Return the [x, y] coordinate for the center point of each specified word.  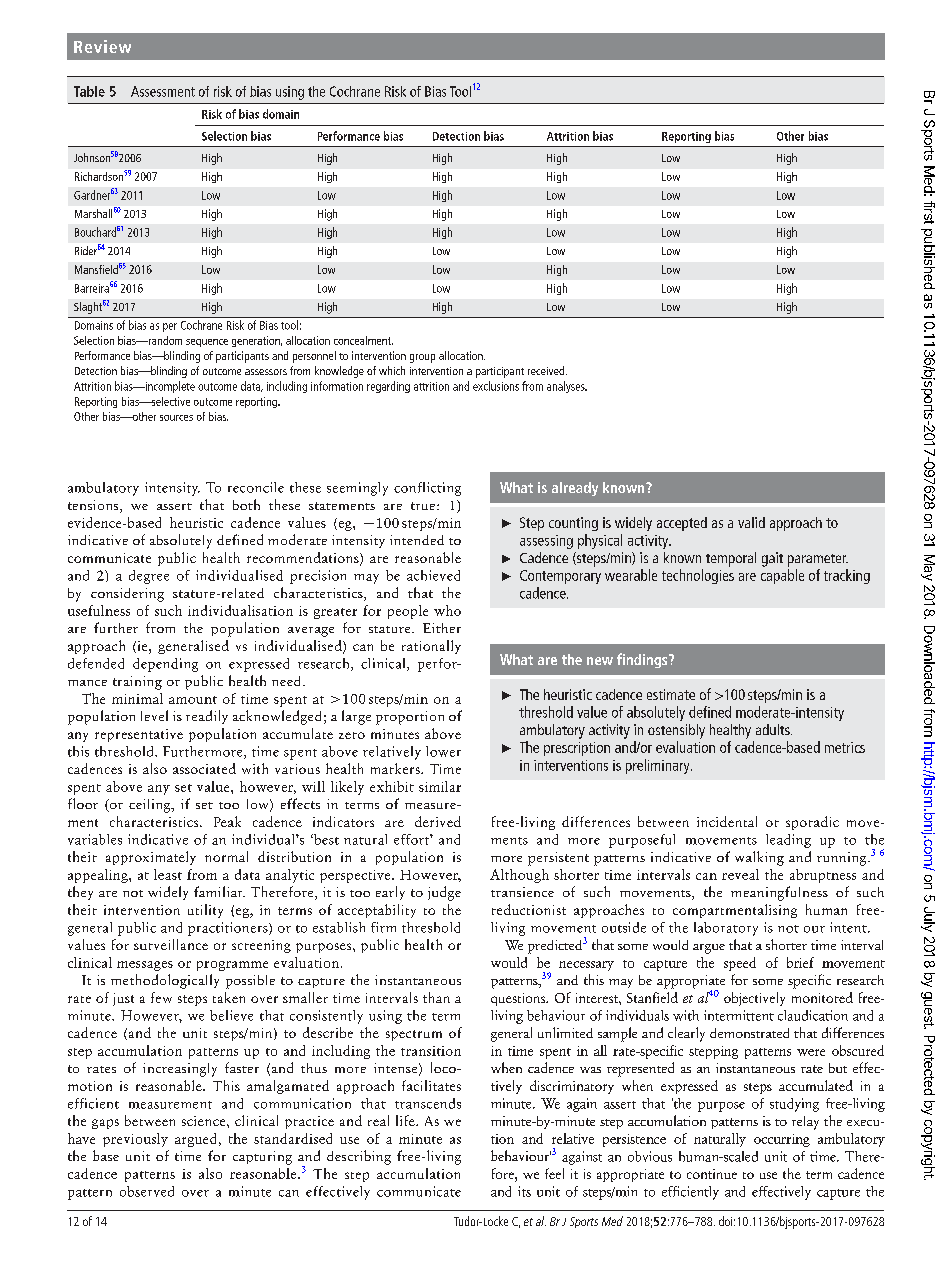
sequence [207, 343]
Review [102, 46]
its [524, 1191]
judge [444, 893]
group [422, 358]
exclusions [496, 386]
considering [127, 595]
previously [135, 1140]
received [547, 370]
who [447, 610]
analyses [567, 387]
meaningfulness [779, 893]
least [168, 874]
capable [782, 576]
